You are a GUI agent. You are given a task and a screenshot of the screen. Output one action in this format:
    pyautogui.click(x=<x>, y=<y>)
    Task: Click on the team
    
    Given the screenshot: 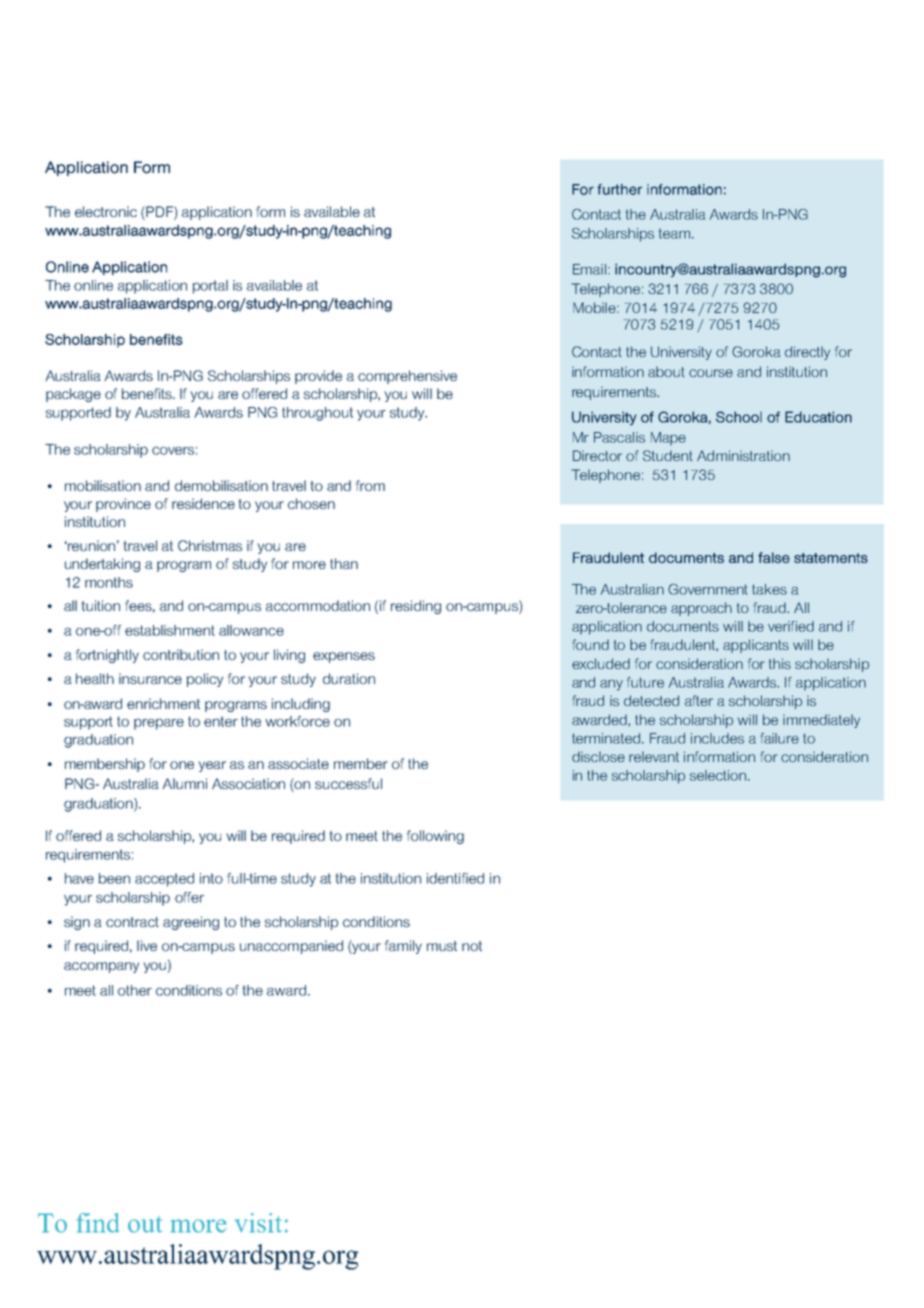 What is the action you would take?
    pyautogui.click(x=674, y=233)
